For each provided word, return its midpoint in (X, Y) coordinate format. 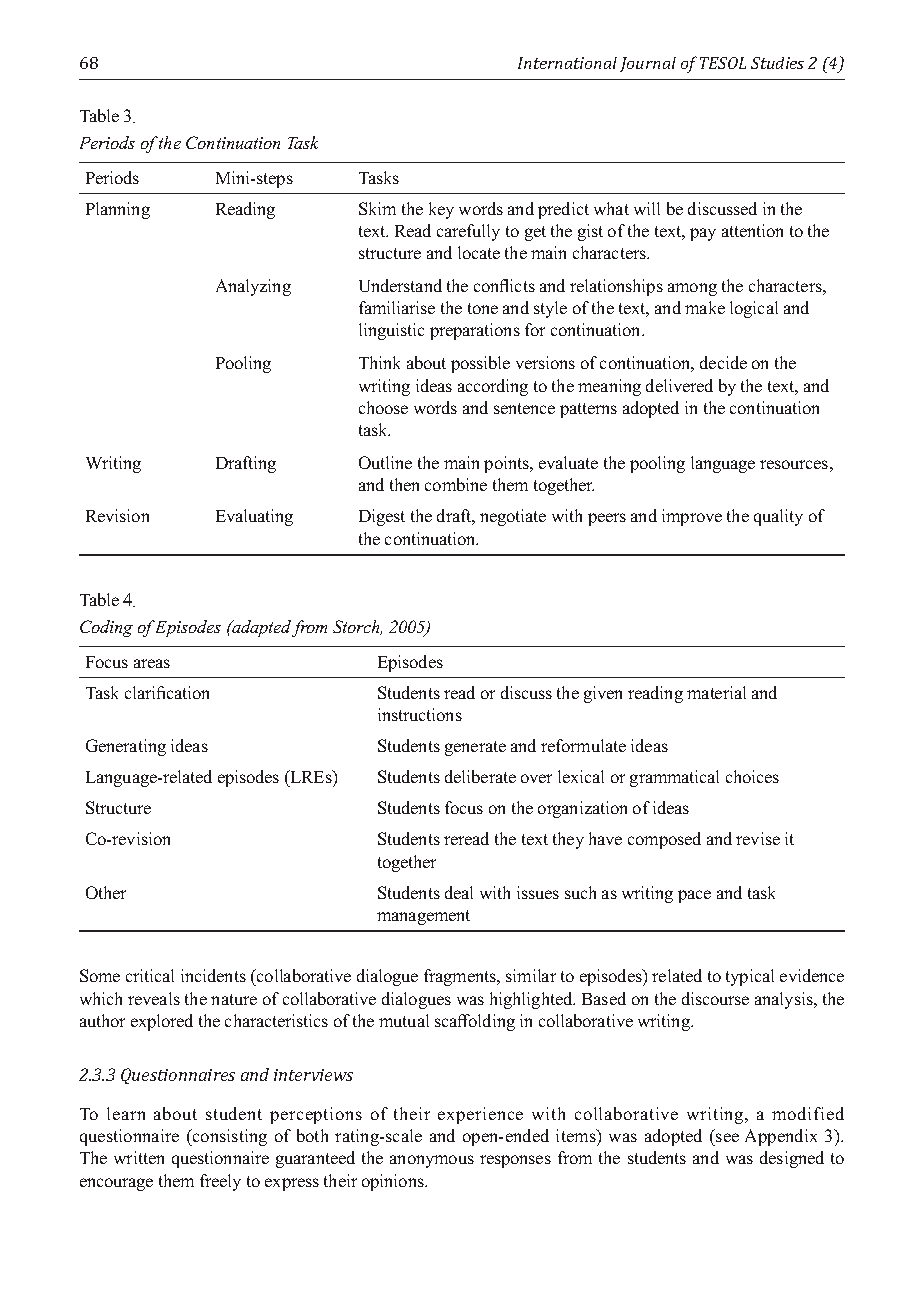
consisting (229, 1137)
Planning (118, 210)
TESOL (723, 63)
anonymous (432, 1161)
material (716, 692)
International (567, 63)
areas (152, 663)
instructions (420, 714)
